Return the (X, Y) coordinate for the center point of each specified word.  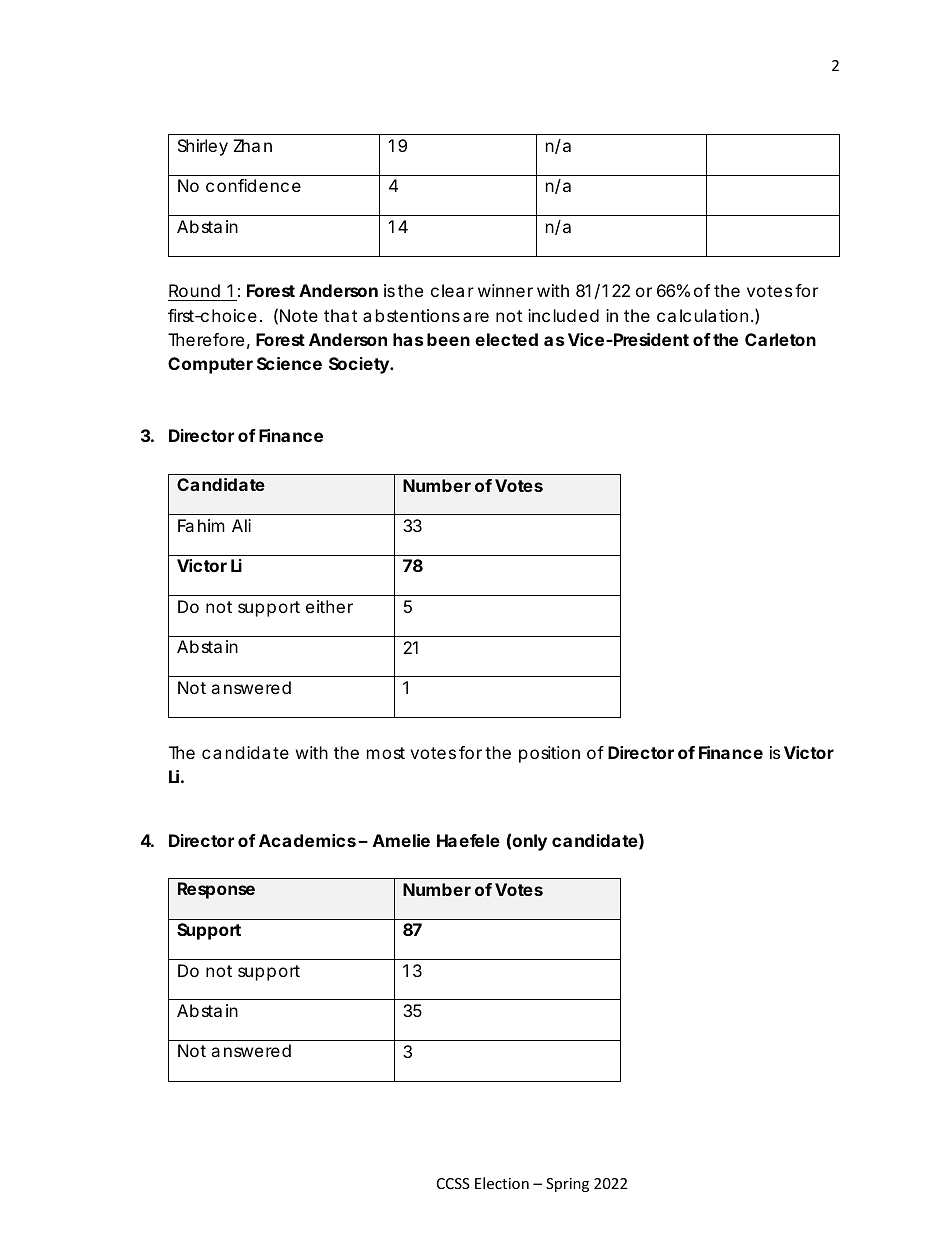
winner (505, 290)
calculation (702, 315)
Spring (567, 1185)
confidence (253, 185)
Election (502, 1183)
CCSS (453, 1183)
